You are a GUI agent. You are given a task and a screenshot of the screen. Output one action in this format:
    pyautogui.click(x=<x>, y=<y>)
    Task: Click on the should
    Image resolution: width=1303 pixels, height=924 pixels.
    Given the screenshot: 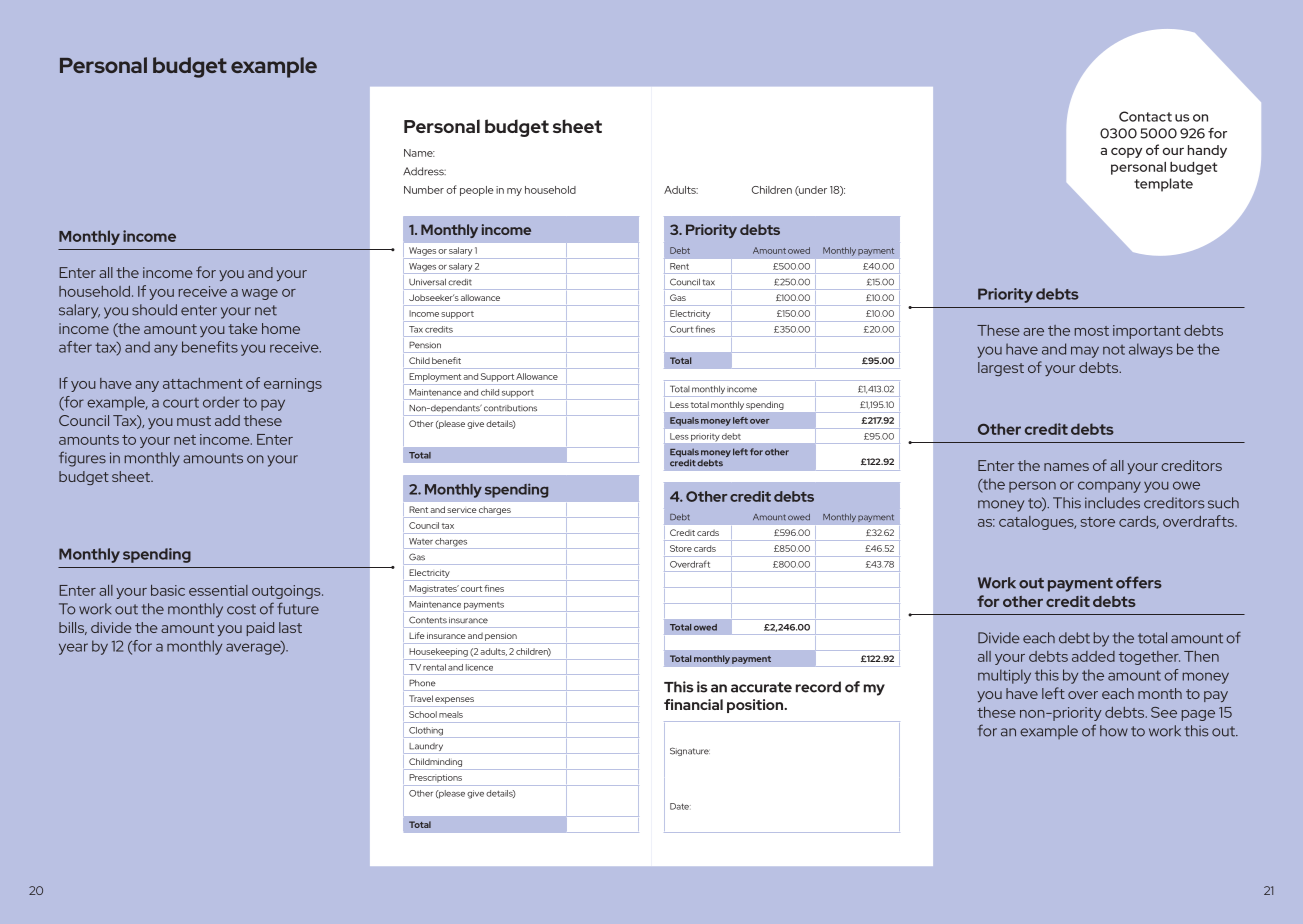 What is the action you would take?
    pyautogui.click(x=154, y=310)
